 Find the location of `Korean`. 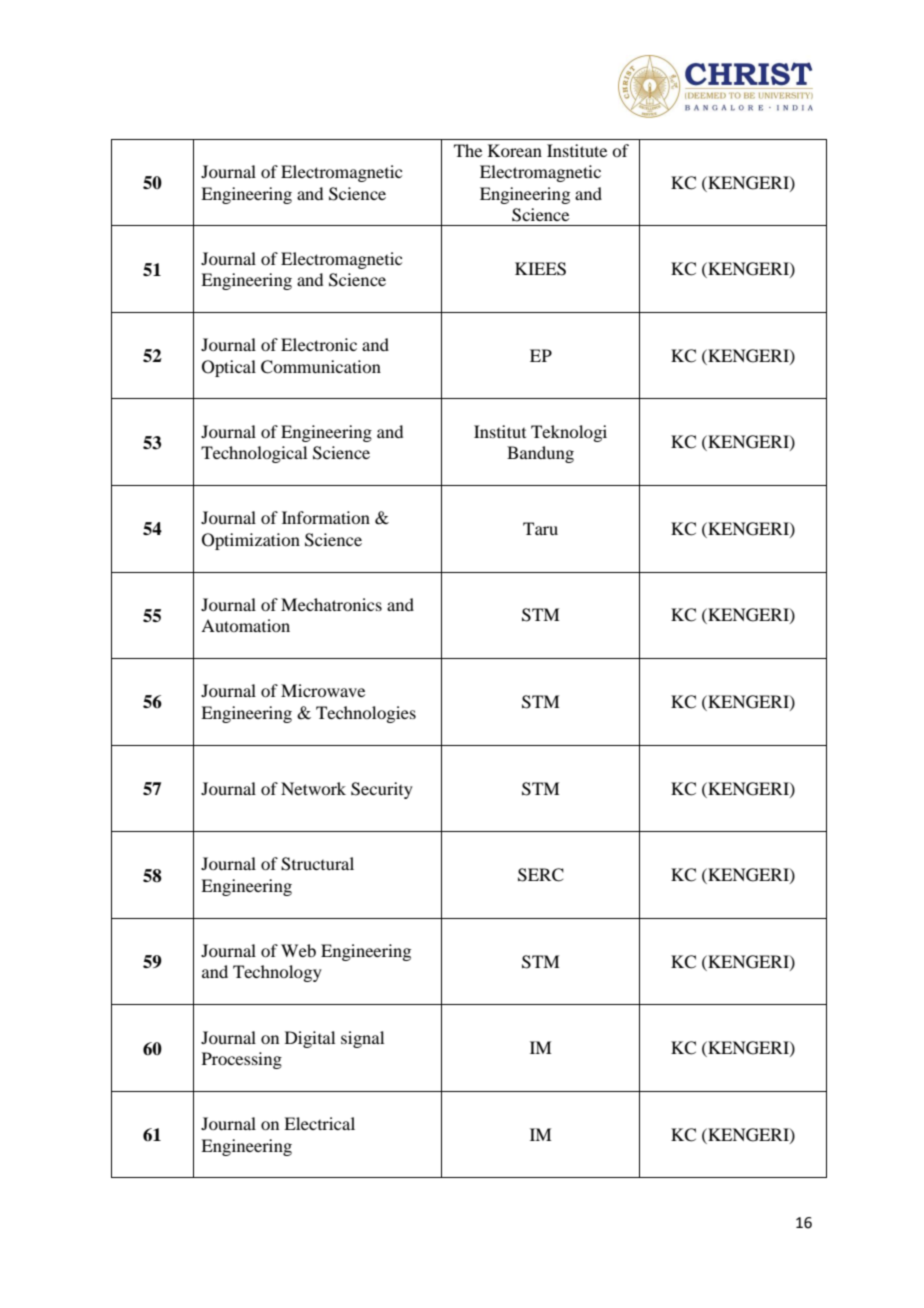

Korean is located at coordinates (515, 150).
